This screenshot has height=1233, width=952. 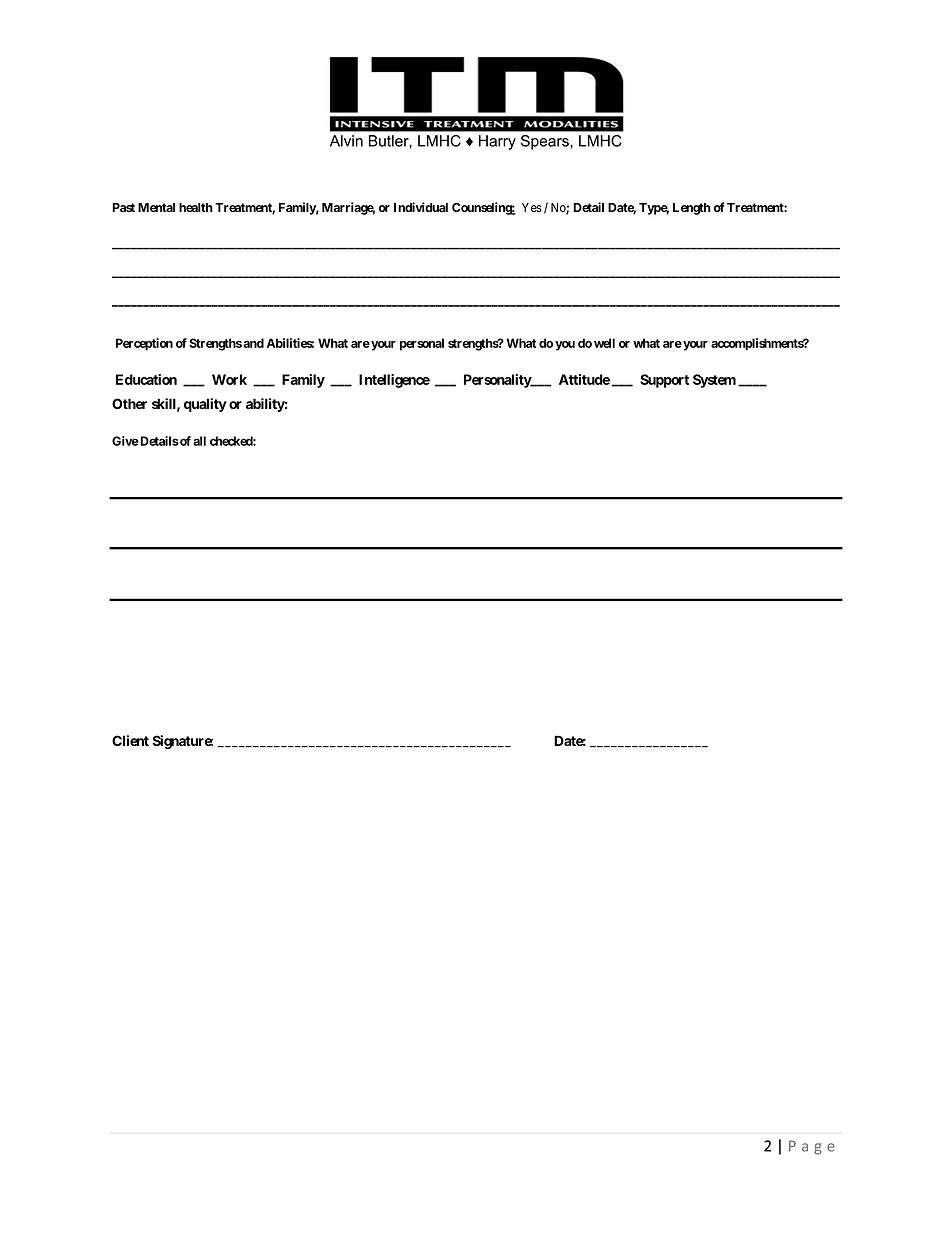 What do you see at coordinates (130, 740) in the screenshot?
I see `Client` at bounding box center [130, 740].
